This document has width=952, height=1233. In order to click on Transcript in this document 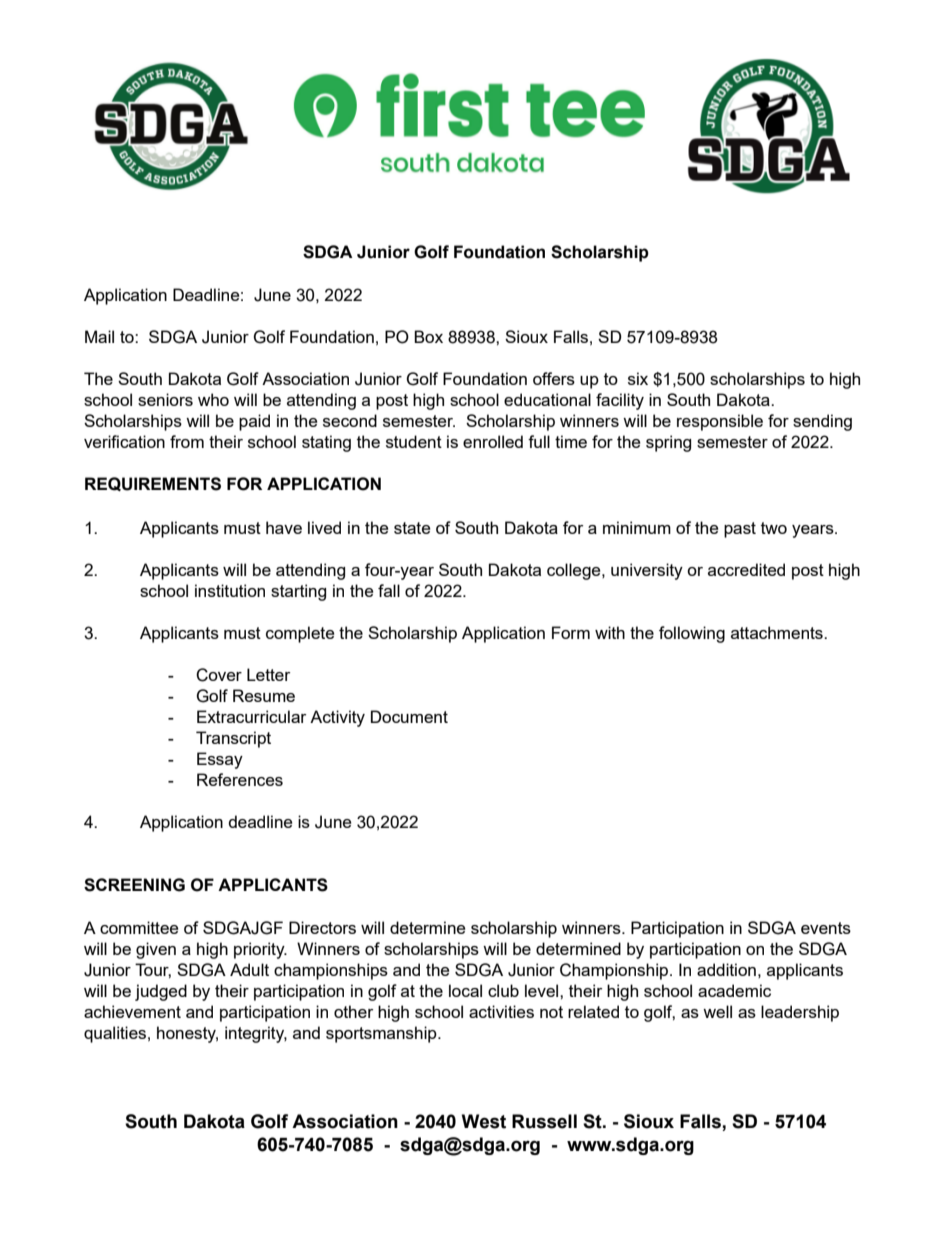, I will do `click(233, 739)`.
